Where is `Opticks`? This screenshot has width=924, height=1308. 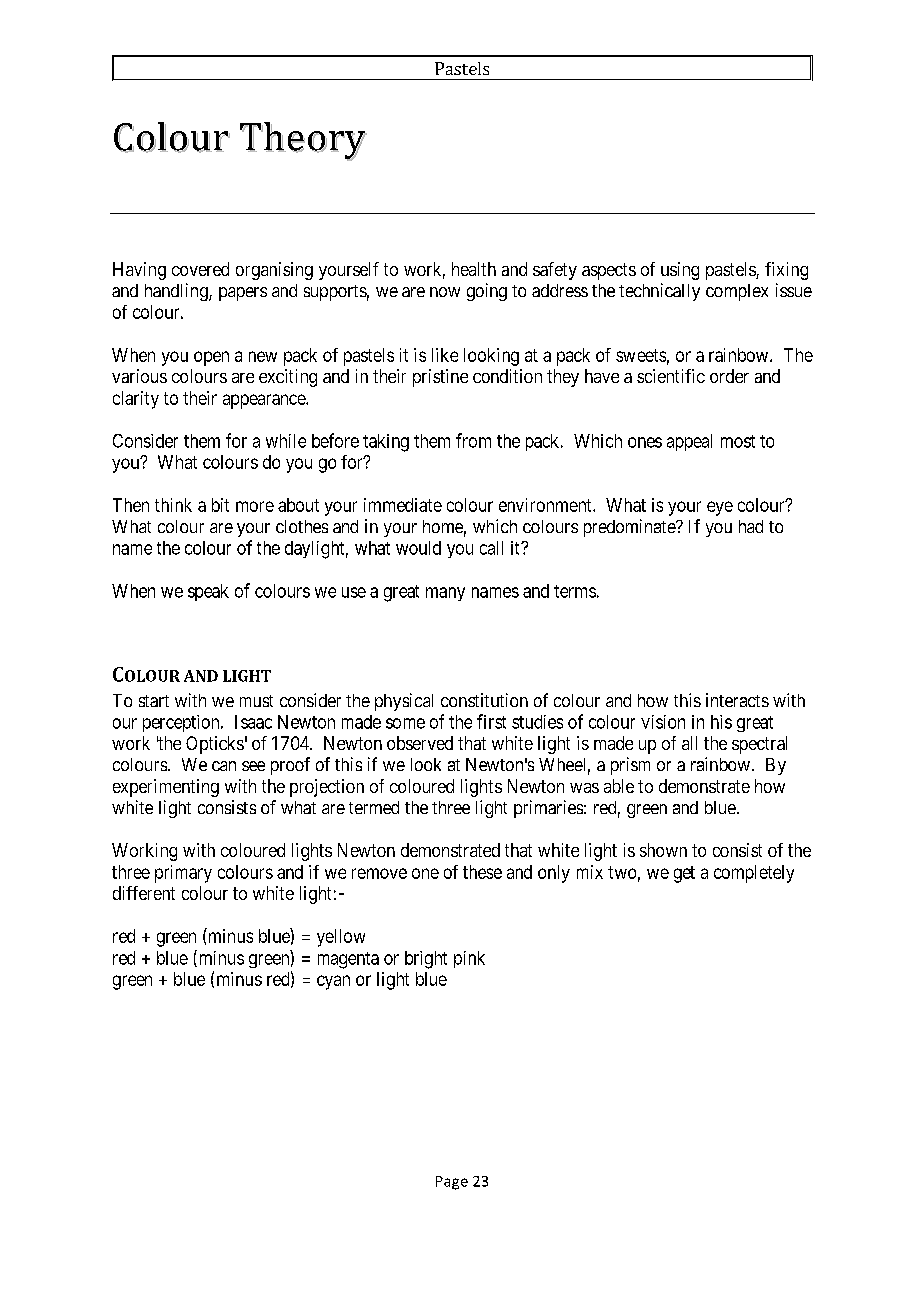 Opticks is located at coordinates (215, 745).
